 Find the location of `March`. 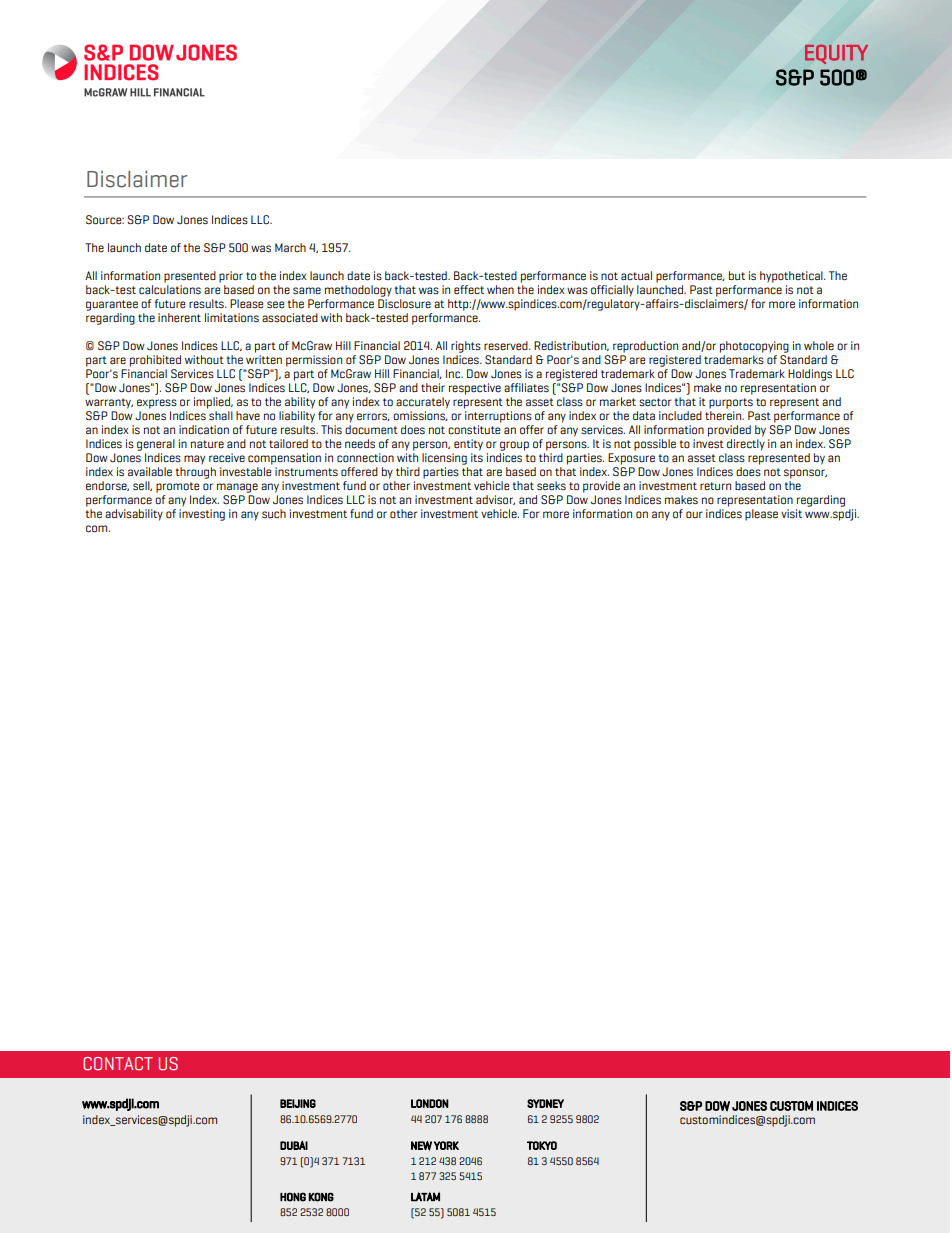

March is located at coordinates (290, 247).
